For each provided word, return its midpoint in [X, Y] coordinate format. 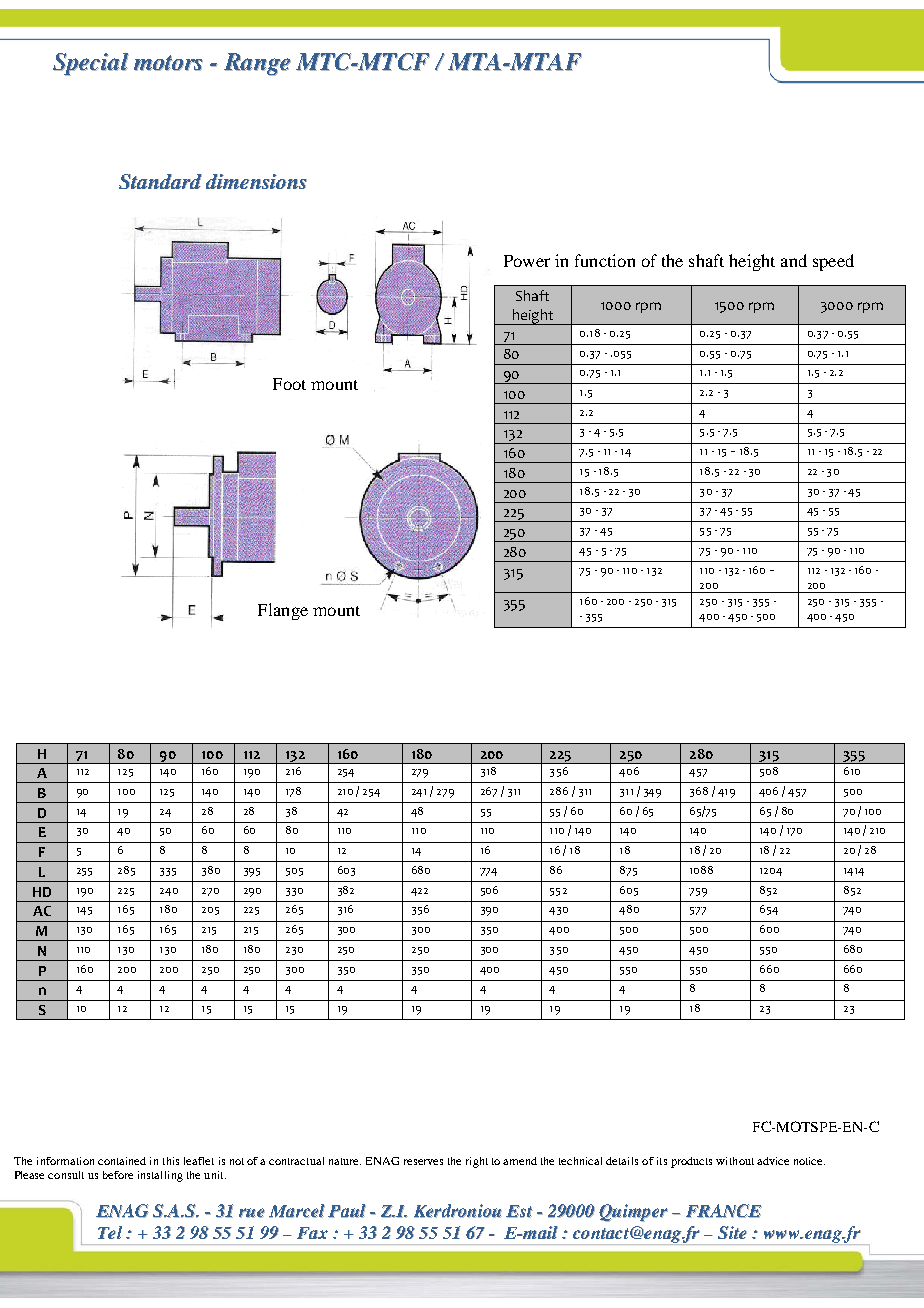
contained [122, 1161]
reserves [423, 1162]
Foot [289, 384]
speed [833, 262]
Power [527, 261]
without [735, 1161]
